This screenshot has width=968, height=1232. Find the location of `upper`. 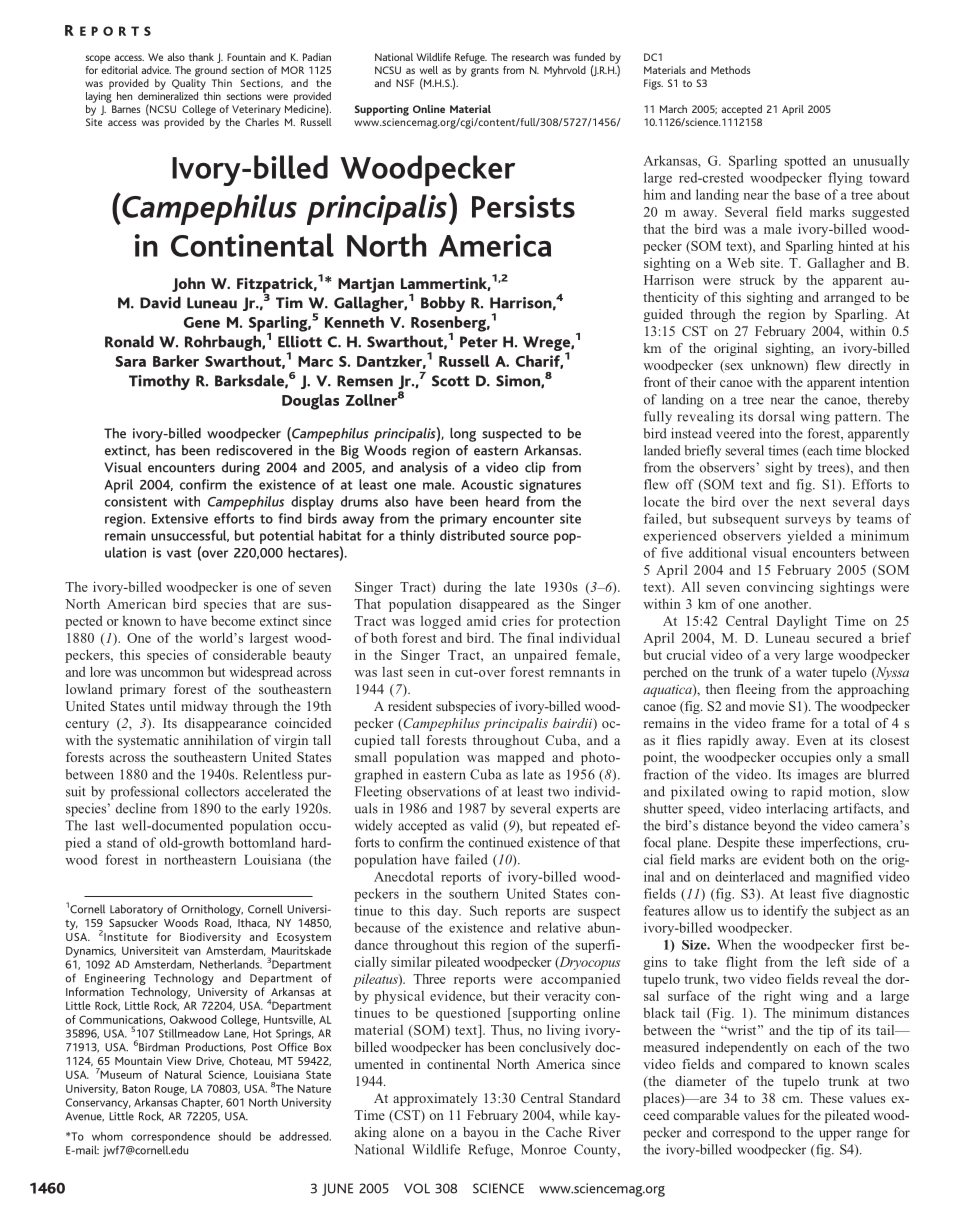

upper is located at coordinates (835, 1135).
